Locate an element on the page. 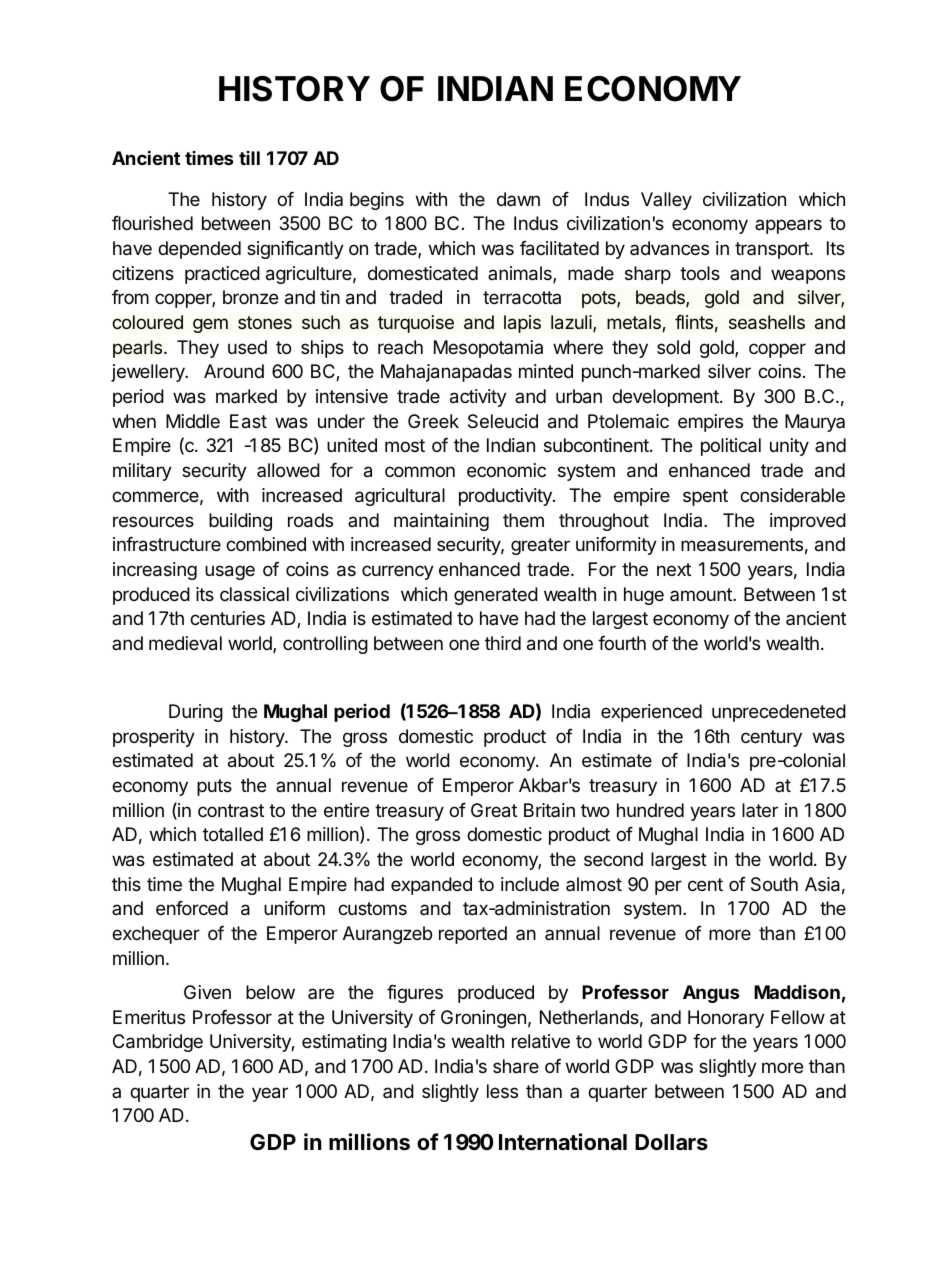 This image has width=951, height=1288. building is located at coordinates (240, 522).
